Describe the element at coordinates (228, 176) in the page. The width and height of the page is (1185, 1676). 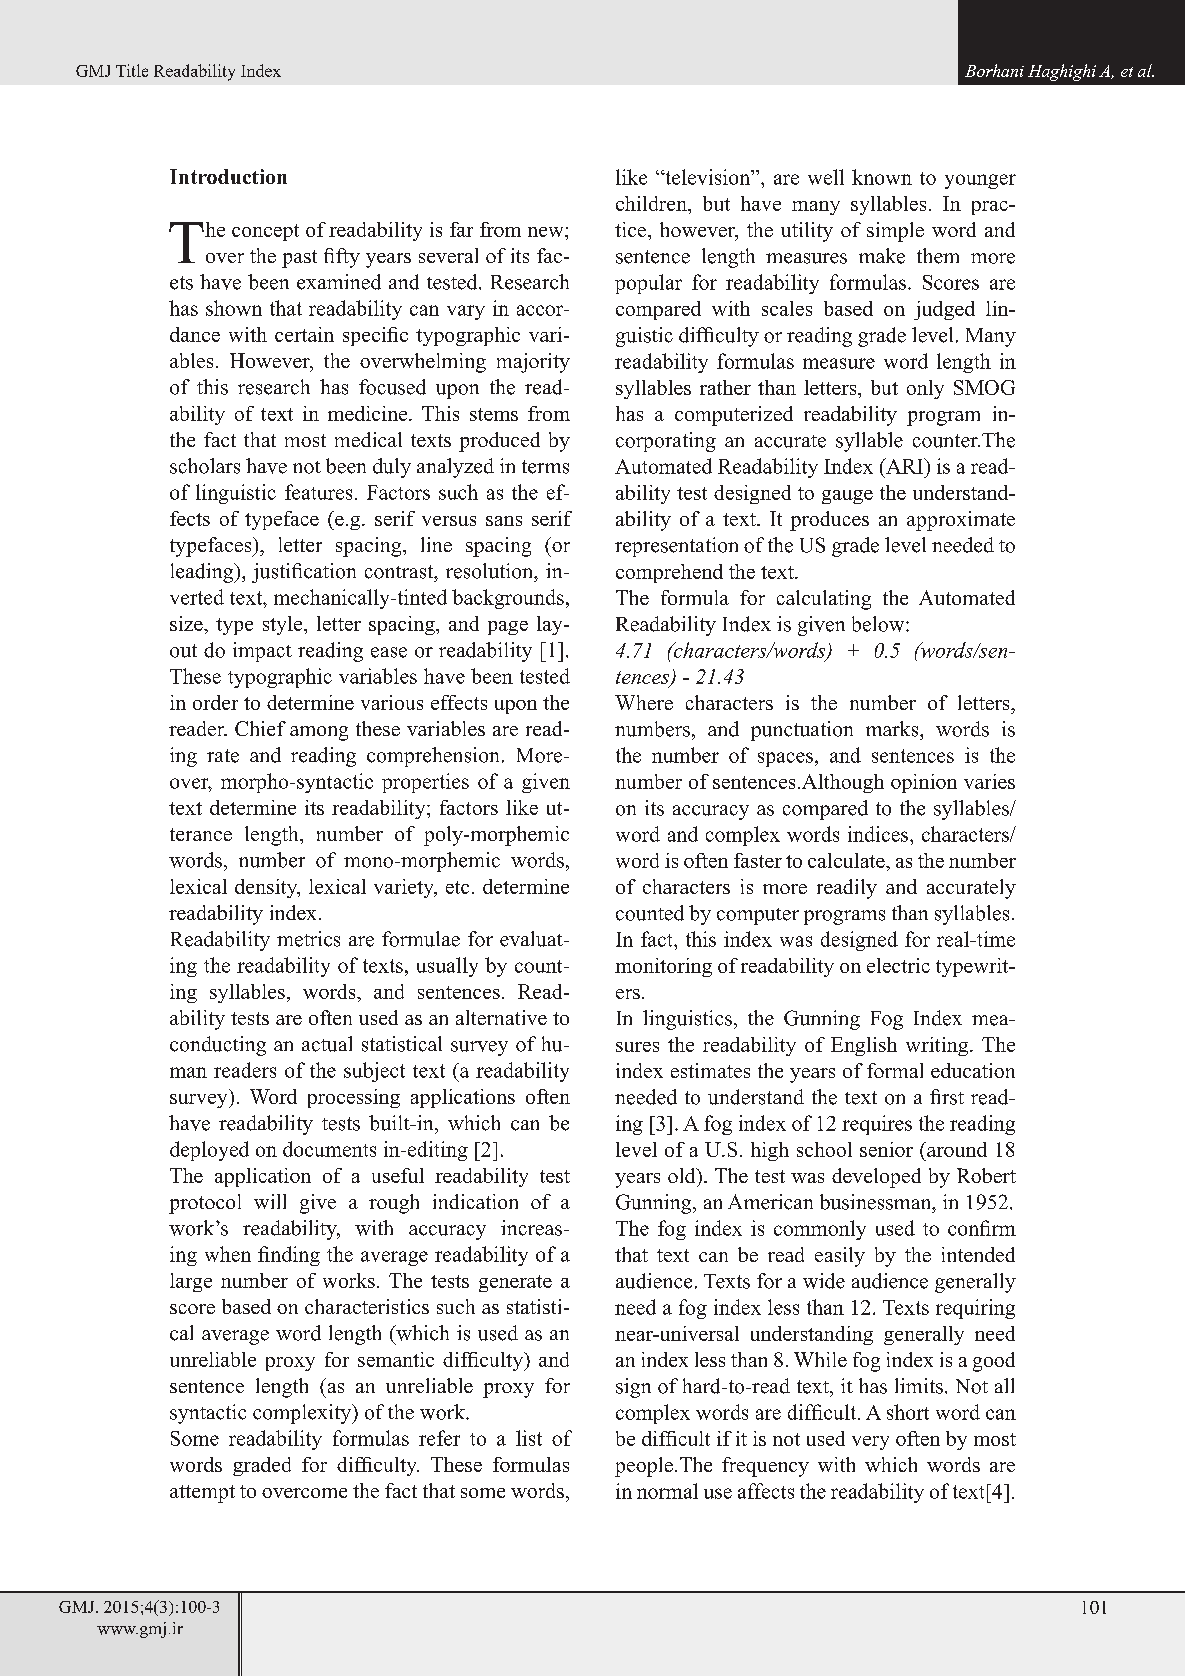
I see `Introduction` at that location.
